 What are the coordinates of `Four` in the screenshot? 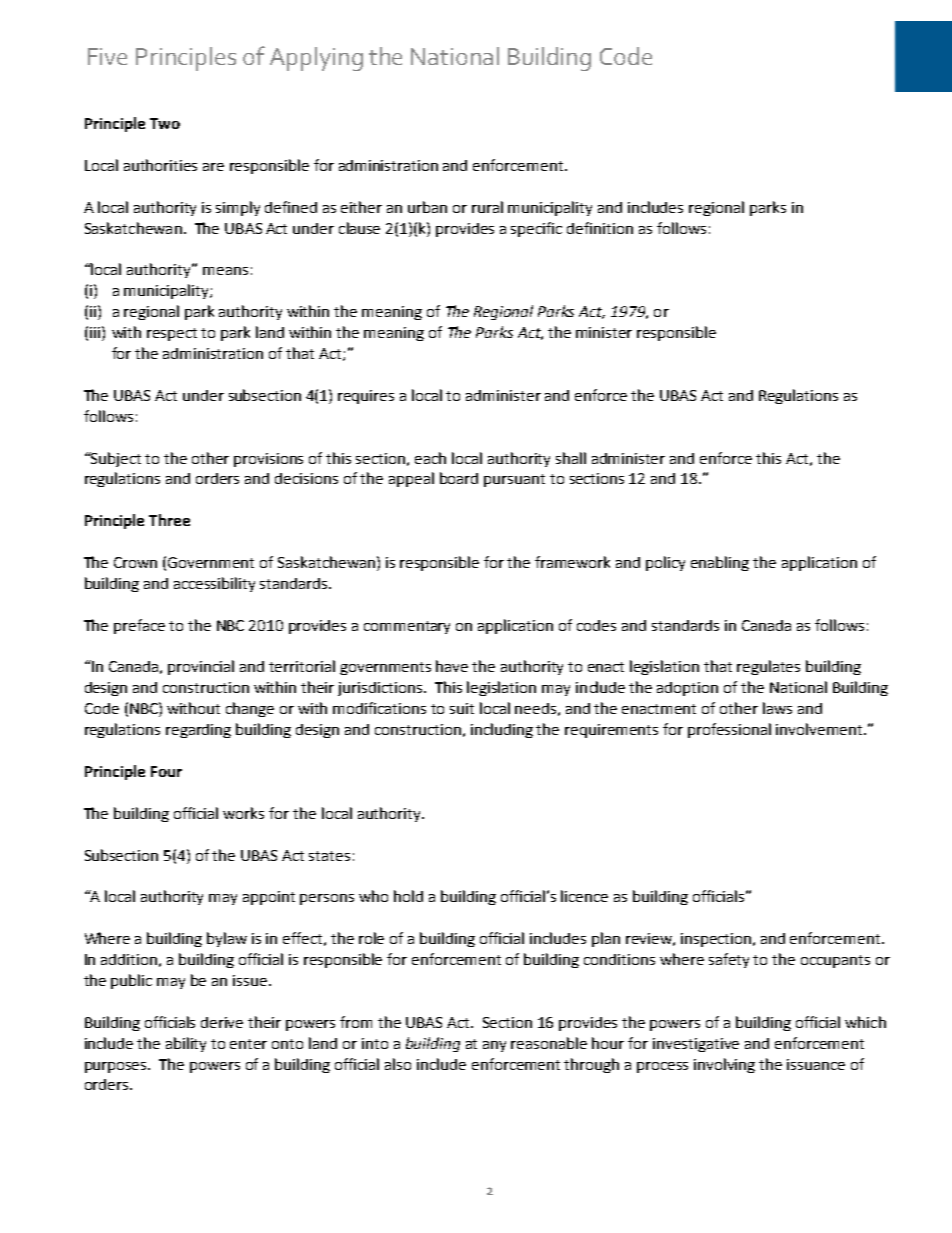 It's located at (166, 771).
